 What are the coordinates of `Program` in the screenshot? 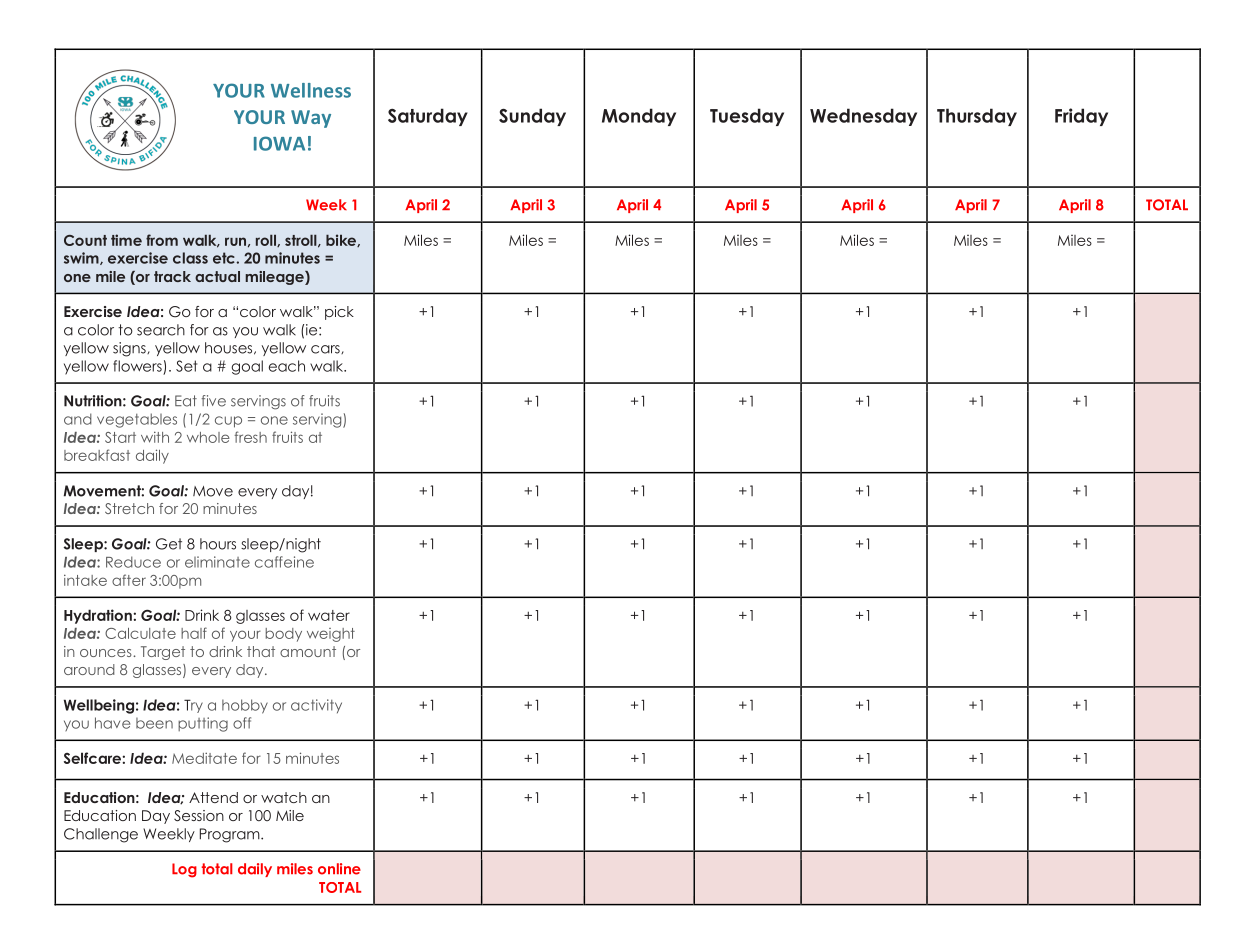 It's located at (231, 835).
